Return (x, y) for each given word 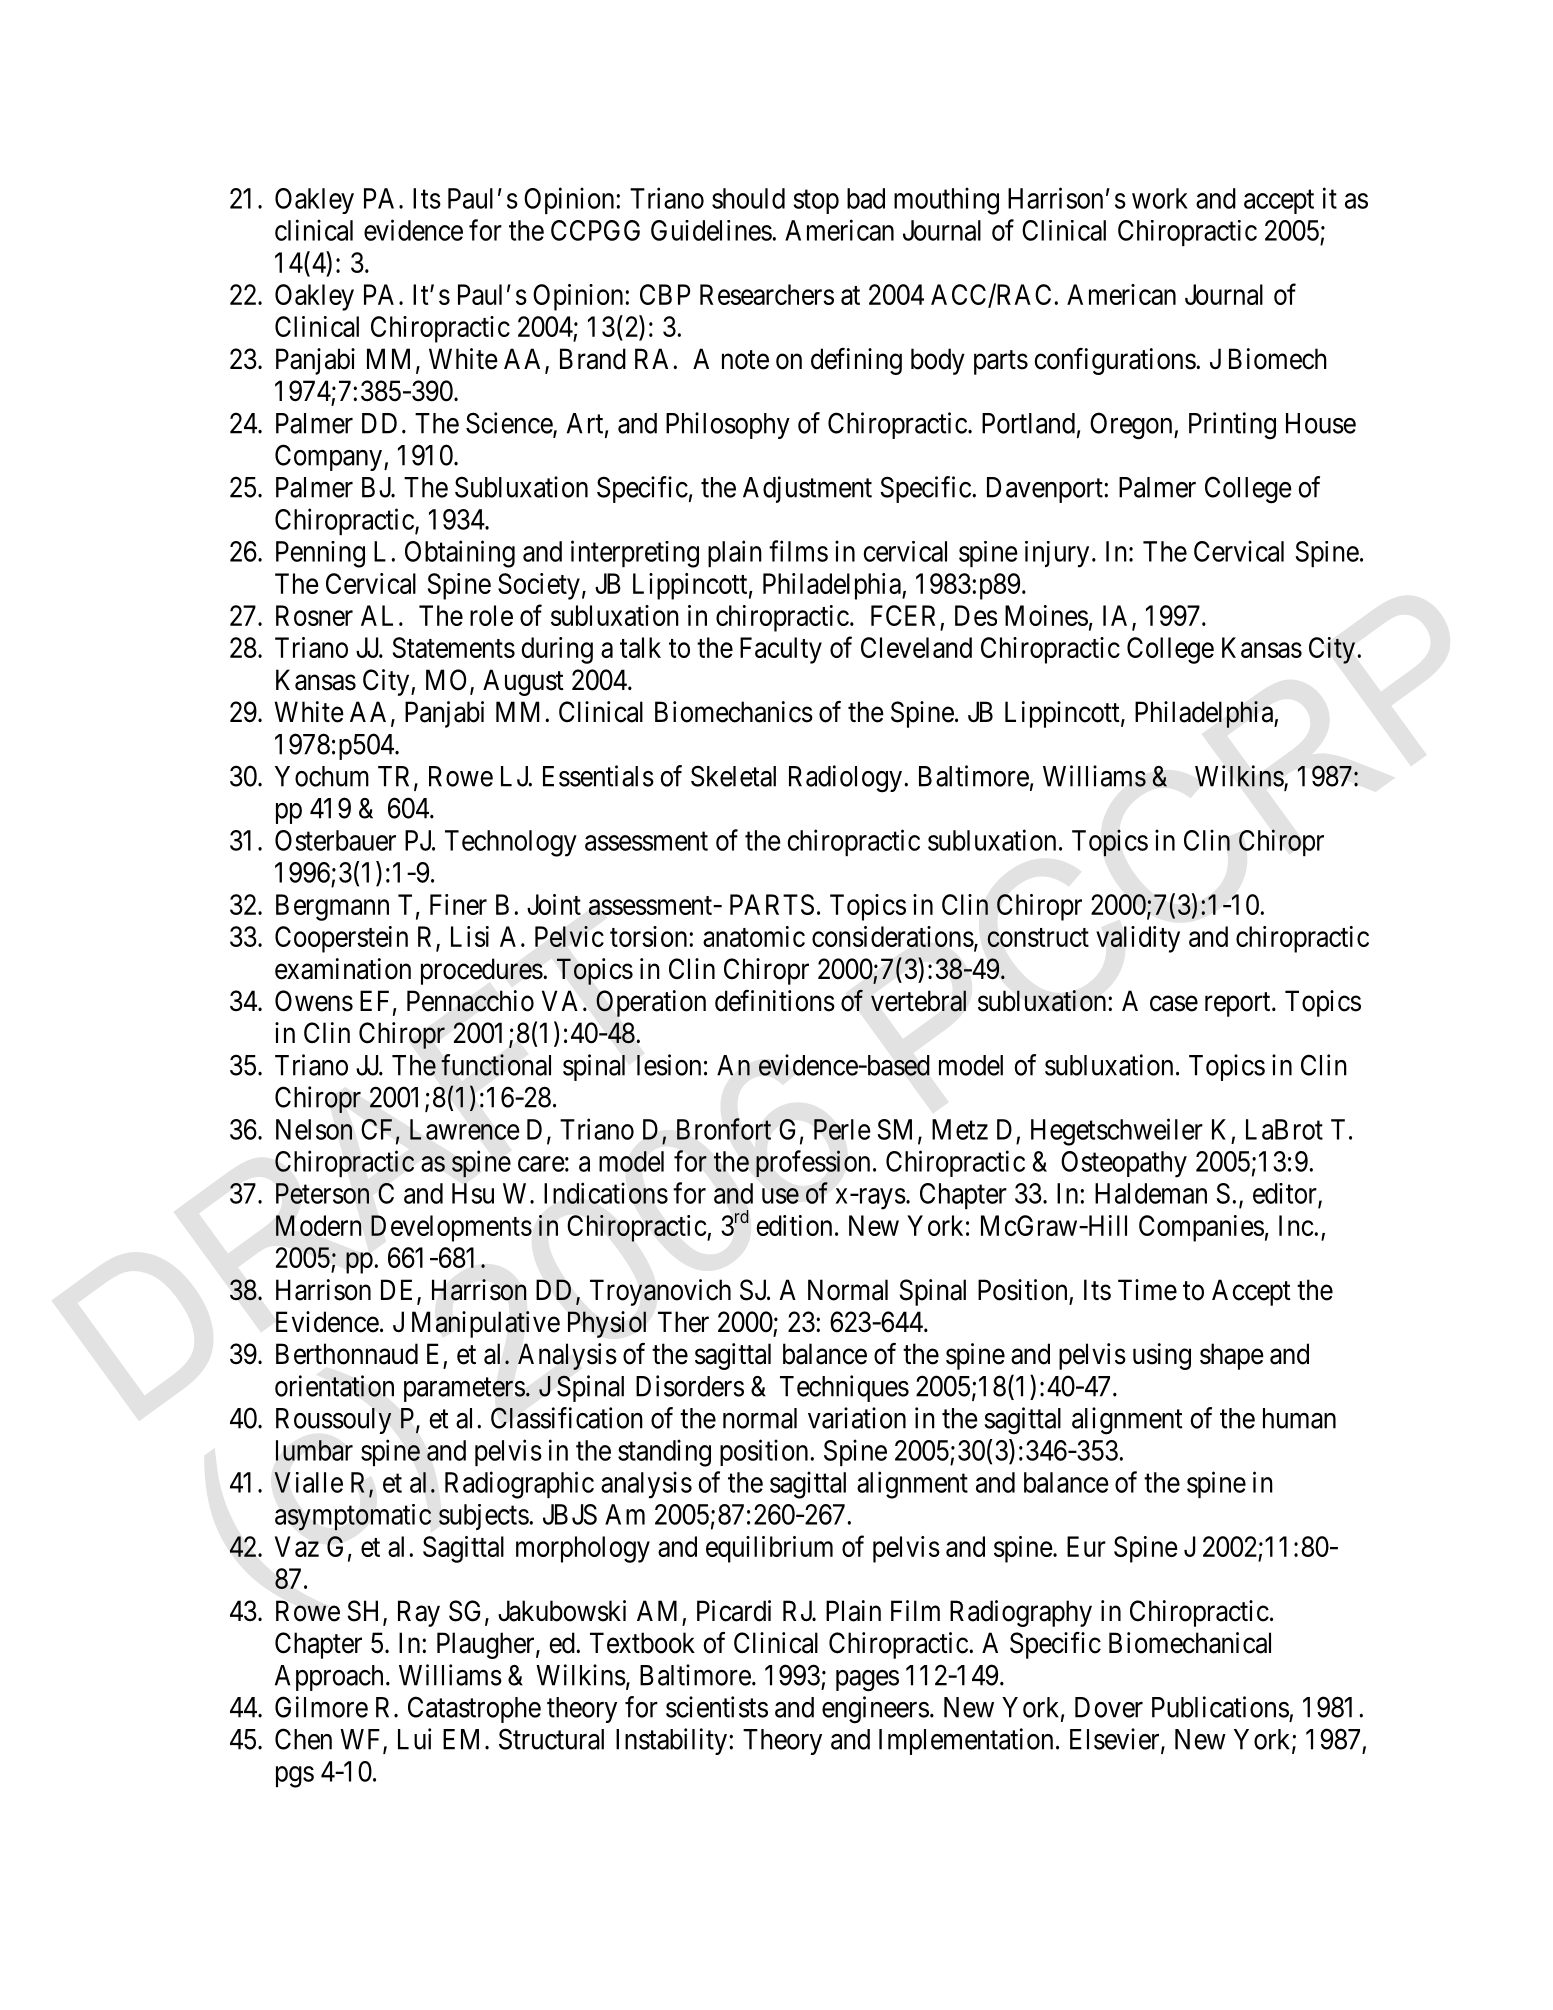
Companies (1201, 1228)
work (1160, 198)
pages (867, 1681)
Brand (593, 359)
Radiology (845, 779)
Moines (1046, 615)
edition (794, 1225)
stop (816, 202)
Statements (454, 647)
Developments (451, 1228)
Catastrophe (474, 1709)
